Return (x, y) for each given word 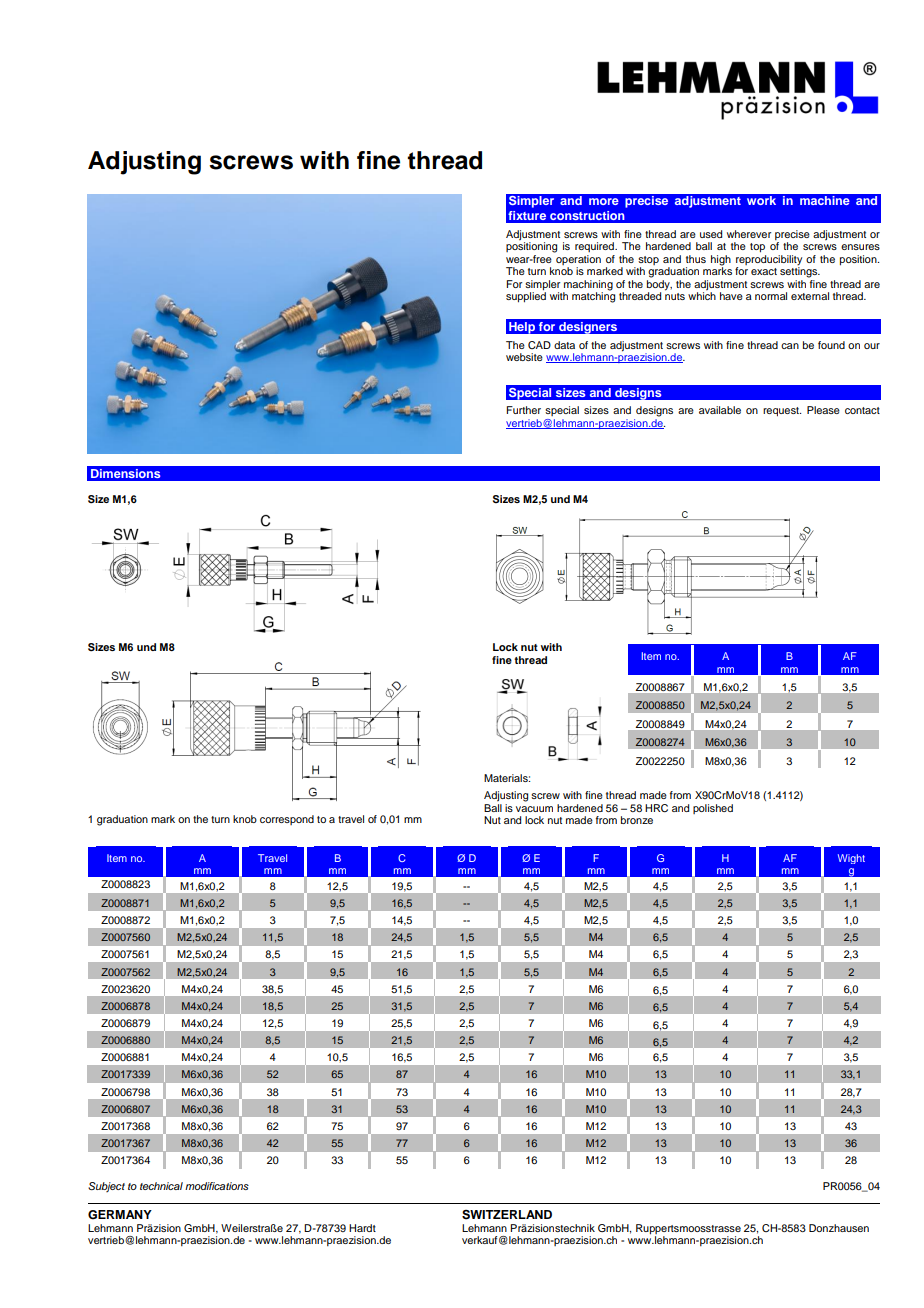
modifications (217, 1186)
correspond (287, 820)
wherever (749, 234)
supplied (526, 296)
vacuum (534, 809)
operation (577, 258)
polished (713, 809)
